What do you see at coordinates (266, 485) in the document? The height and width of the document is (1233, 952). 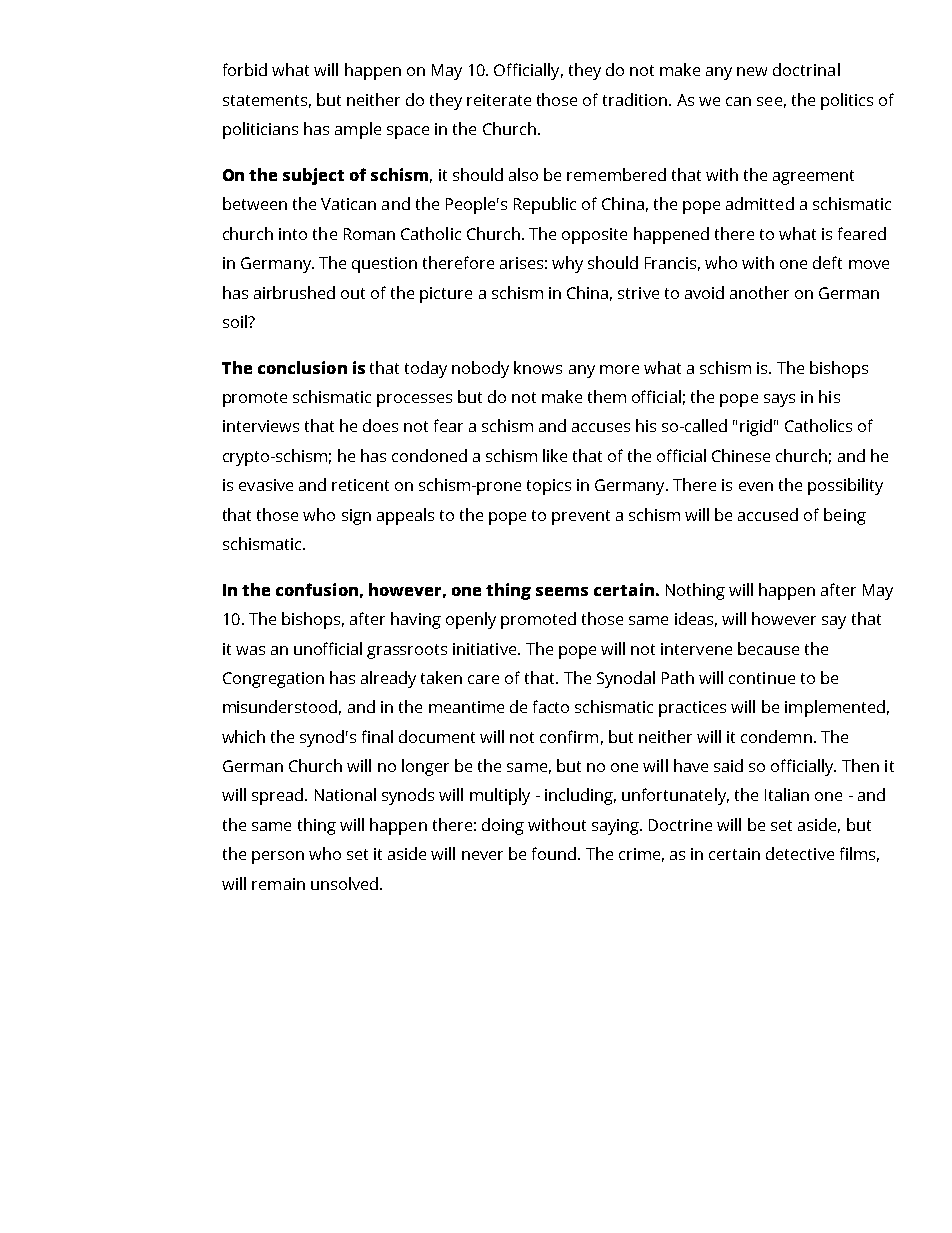 I see `evasive` at bounding box center [266, 485].
